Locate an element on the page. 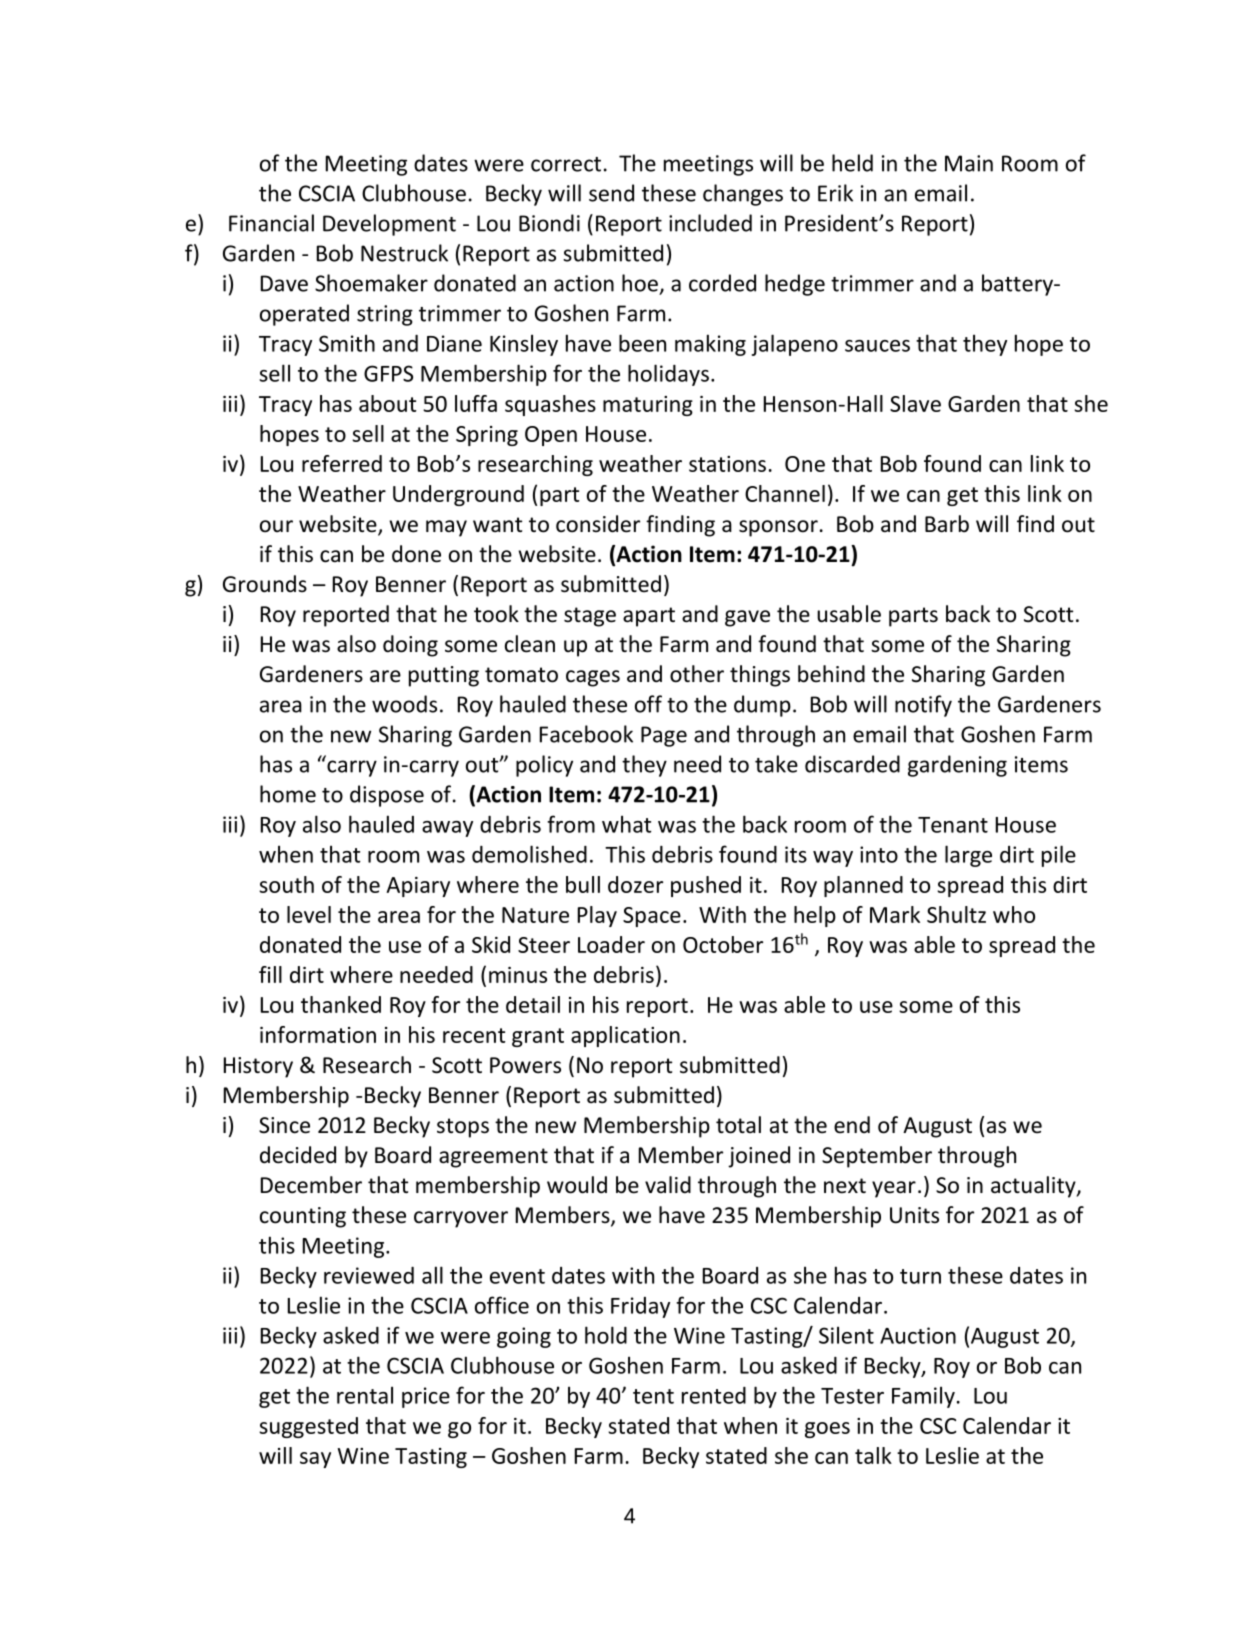  rental is located at coordinates (365, 1395).
